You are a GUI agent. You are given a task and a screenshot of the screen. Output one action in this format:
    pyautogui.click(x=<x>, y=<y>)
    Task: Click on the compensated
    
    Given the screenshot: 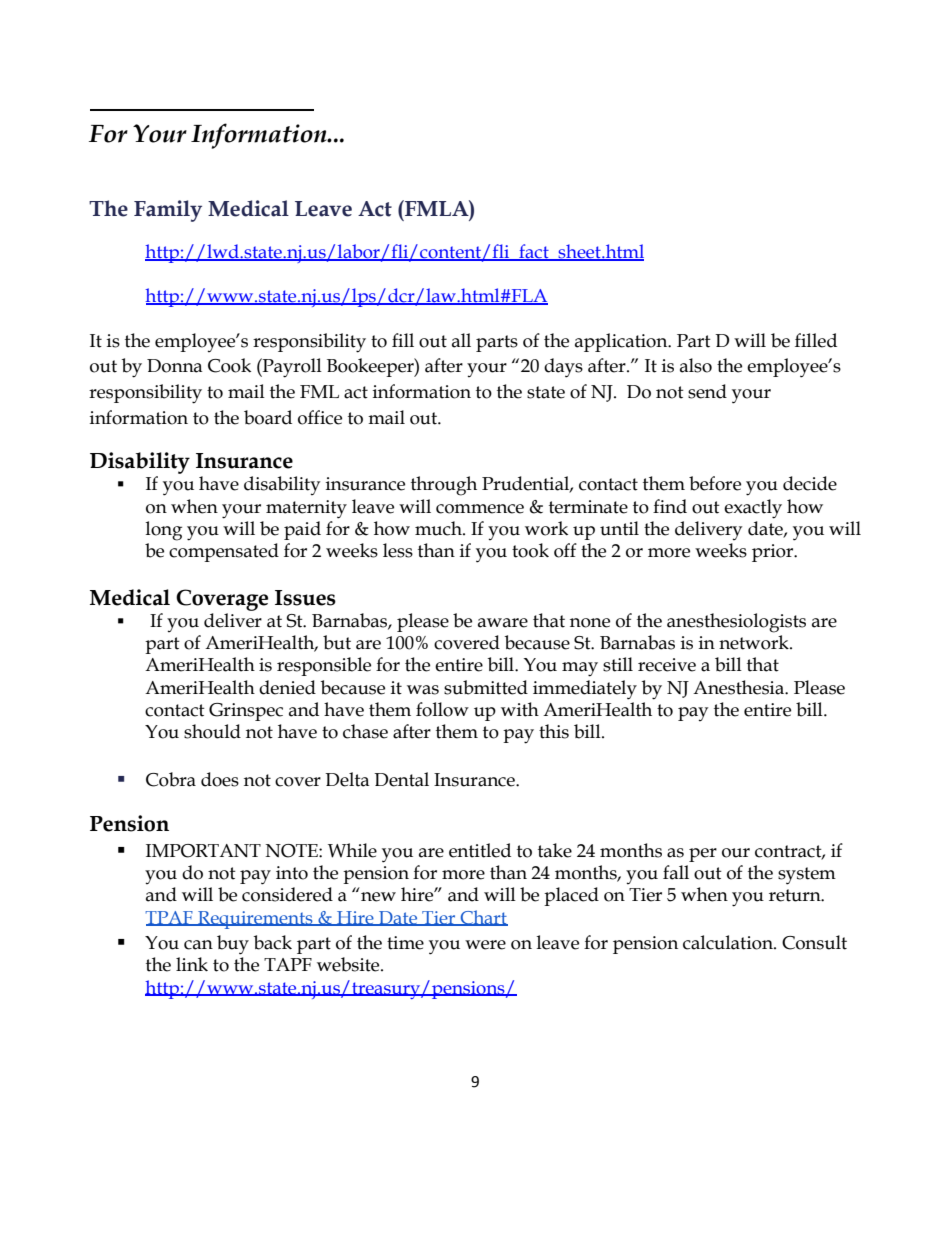 What is the action you would take?
    pyautogui.click(x=224, y=552)
